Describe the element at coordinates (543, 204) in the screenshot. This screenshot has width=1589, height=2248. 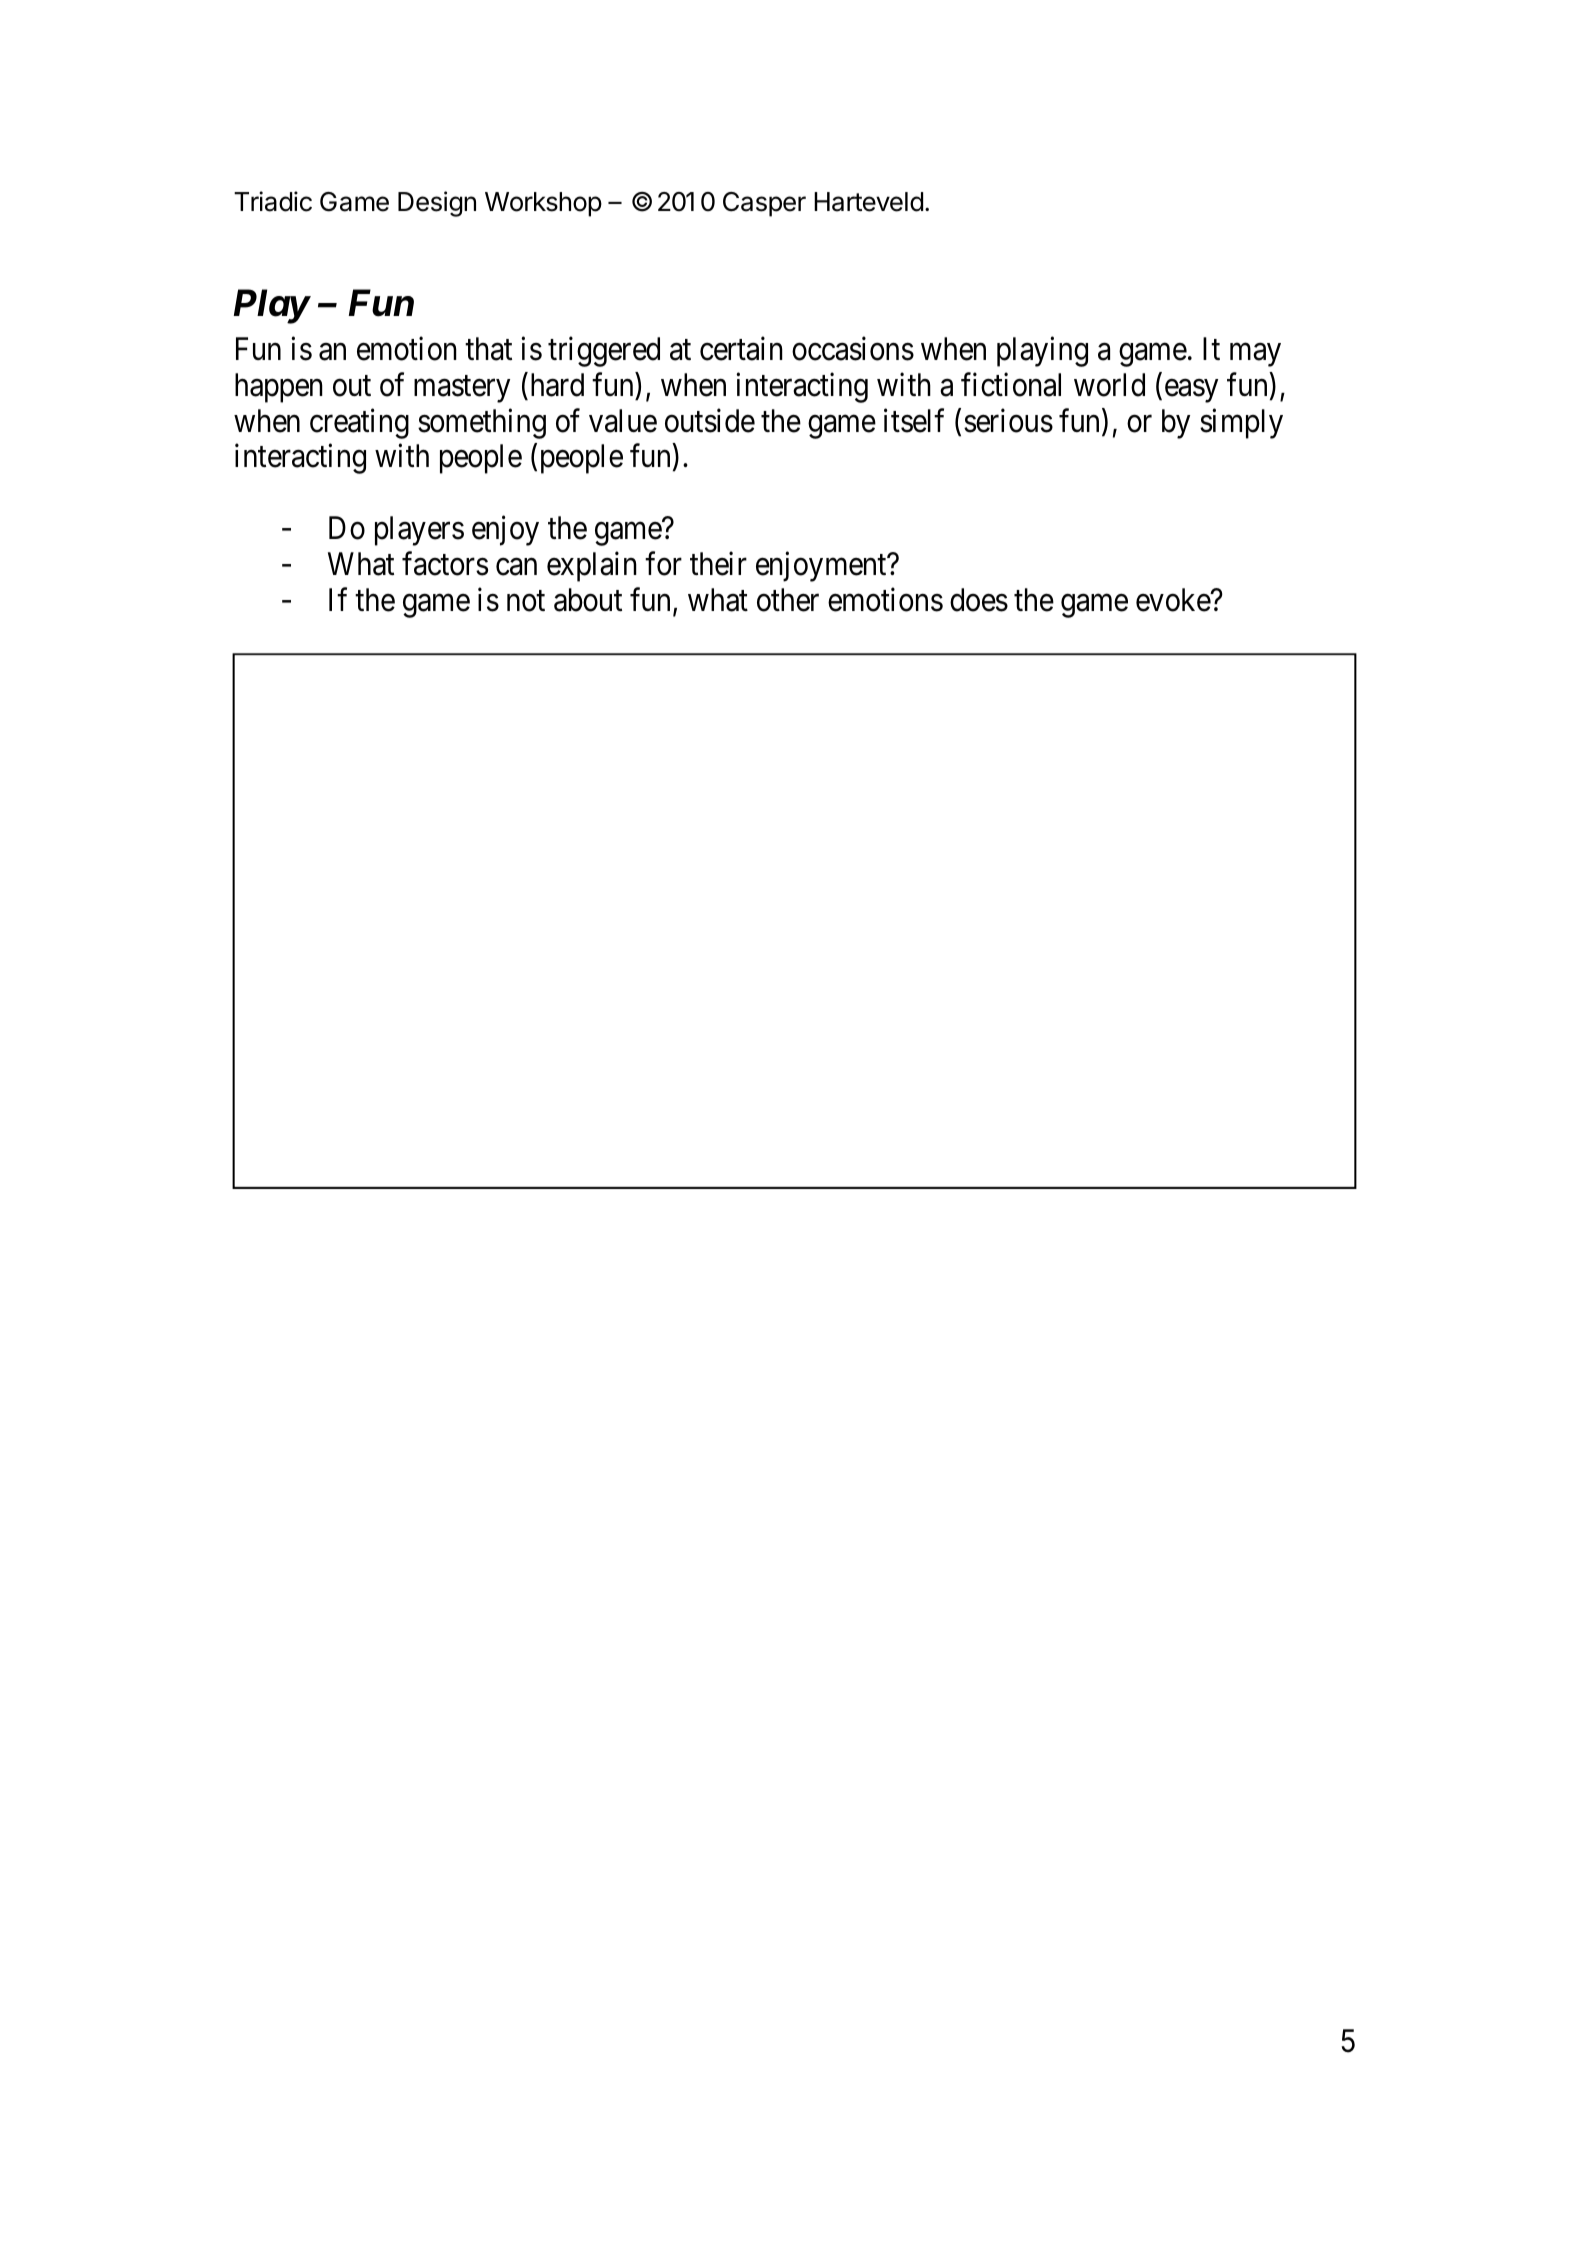
I see `Workshop` at that location.
